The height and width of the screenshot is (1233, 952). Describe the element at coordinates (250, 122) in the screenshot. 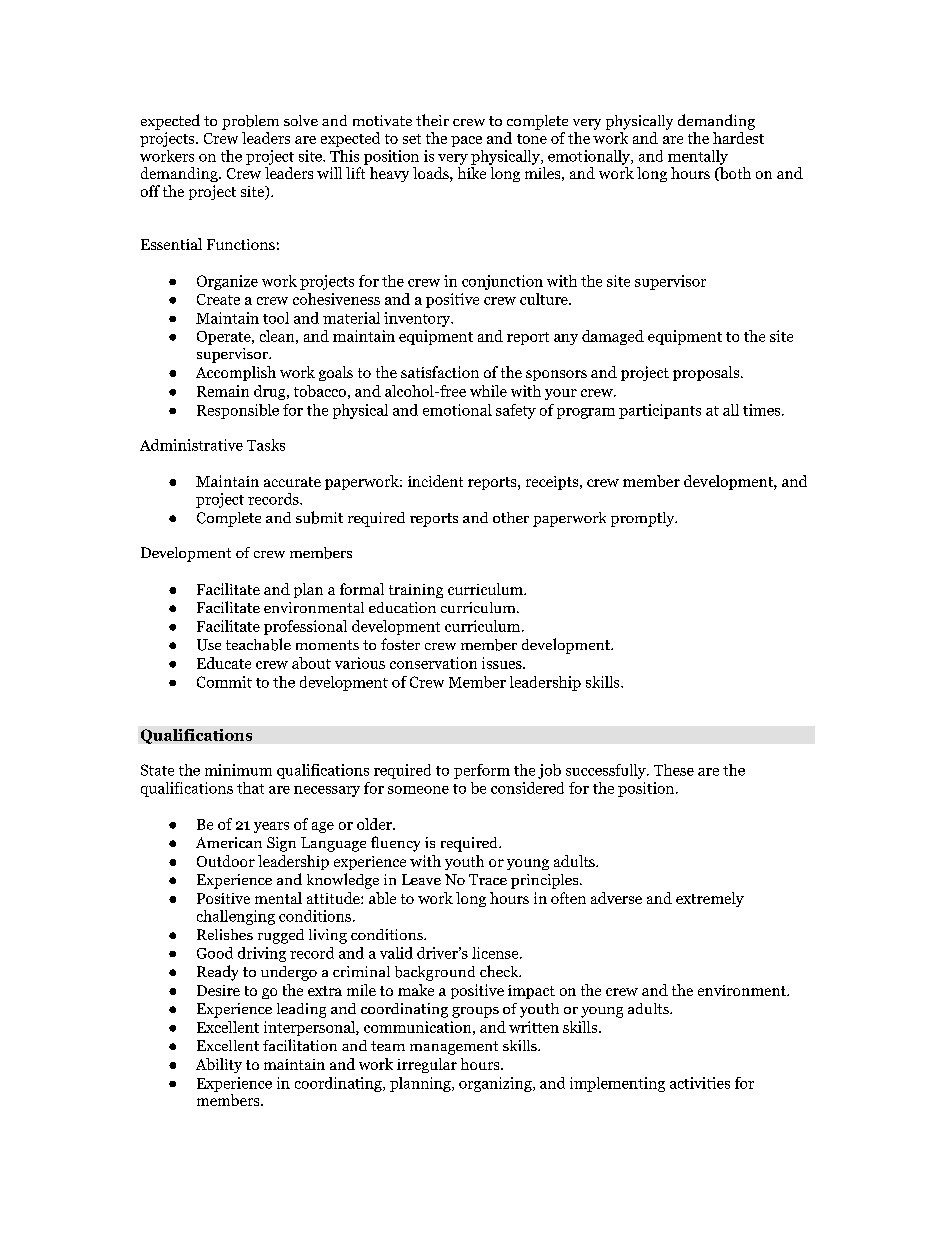

I see `problem` at that location.
